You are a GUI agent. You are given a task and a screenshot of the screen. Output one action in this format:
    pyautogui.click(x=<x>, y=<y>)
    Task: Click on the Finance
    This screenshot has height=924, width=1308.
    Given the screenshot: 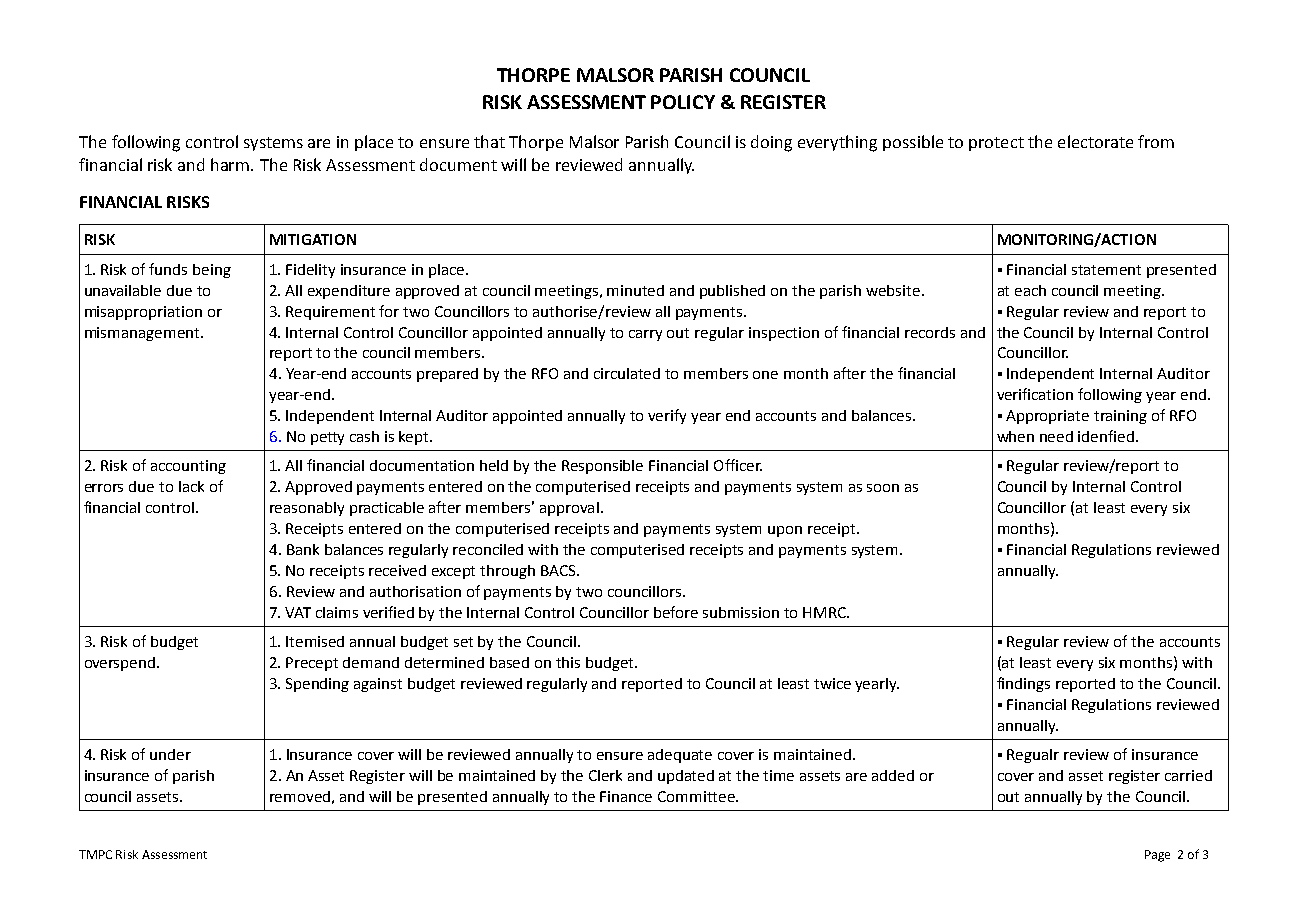 What is the action you would take?
    pyautogui.click(x=626, y=796)
